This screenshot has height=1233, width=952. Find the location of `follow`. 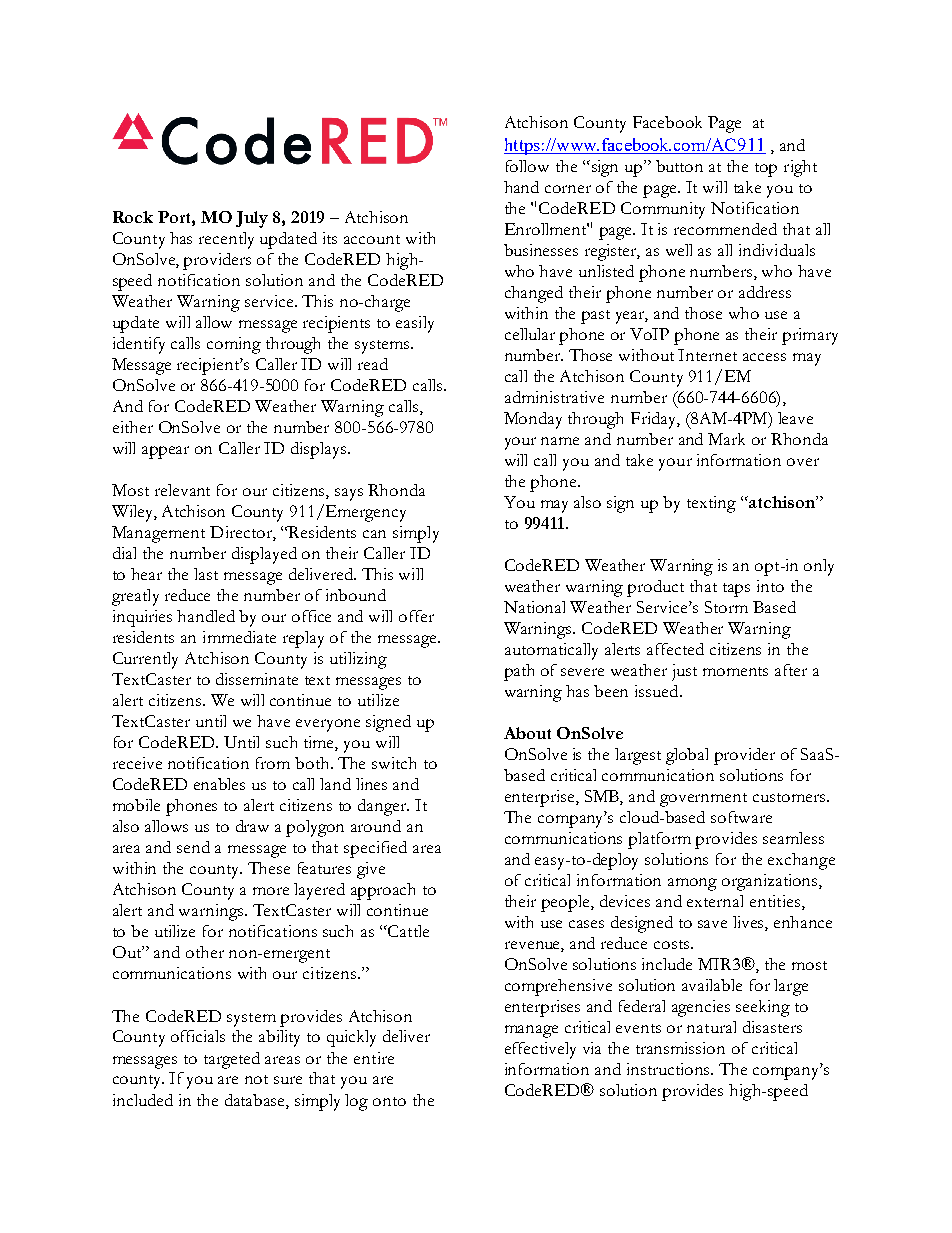

follow is located at coordinates (527, 166).
